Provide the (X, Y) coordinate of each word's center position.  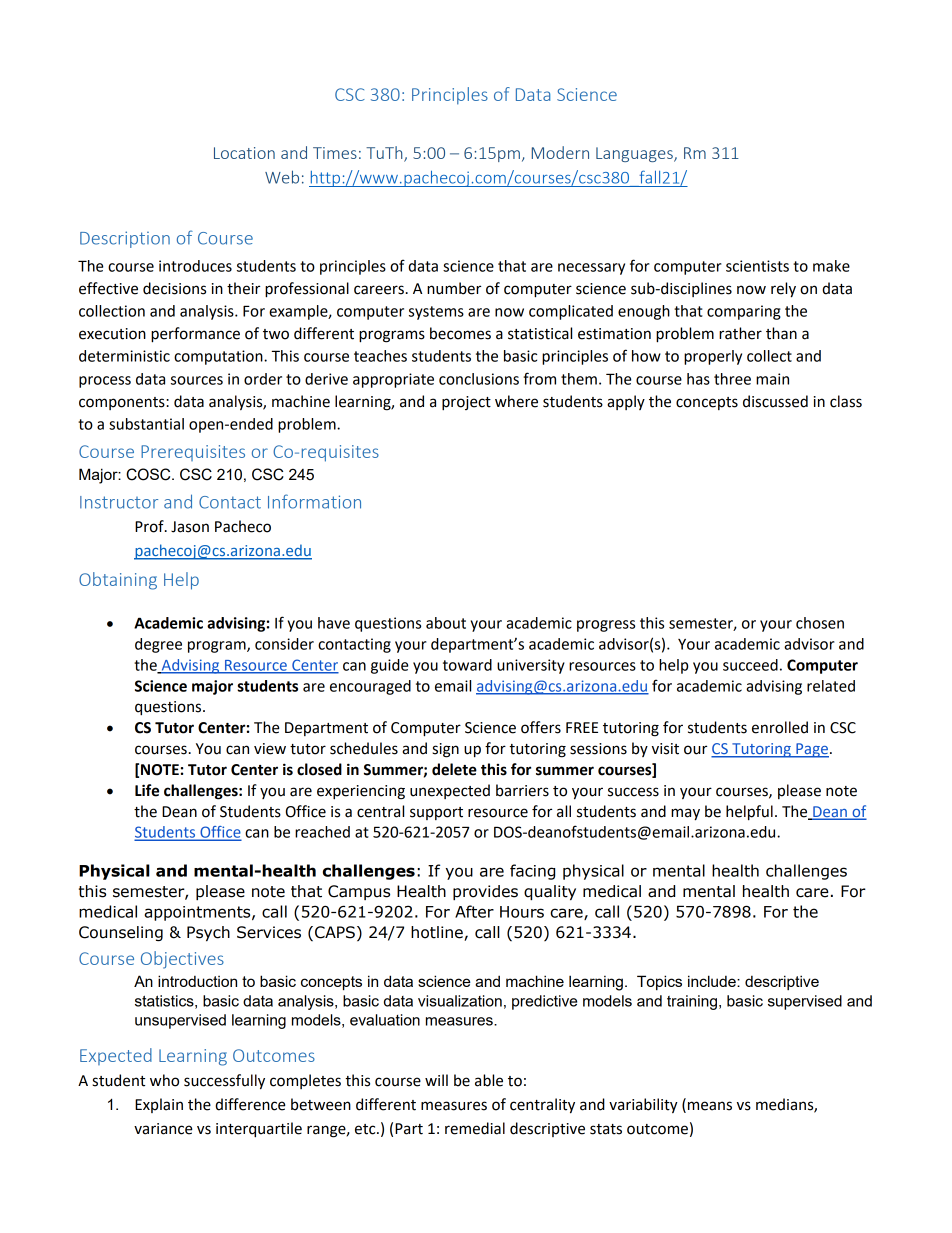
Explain (159, 1105)
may (685, 814)
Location (244, 153)
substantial (146, 424)
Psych (208, 933)
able (489, 1080)
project (466, 403)
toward (467, 665)
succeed (750, 665)
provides (485, 892)
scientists (757, 266)
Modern (560, 152)
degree (158, 645)
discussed (775, 401)
